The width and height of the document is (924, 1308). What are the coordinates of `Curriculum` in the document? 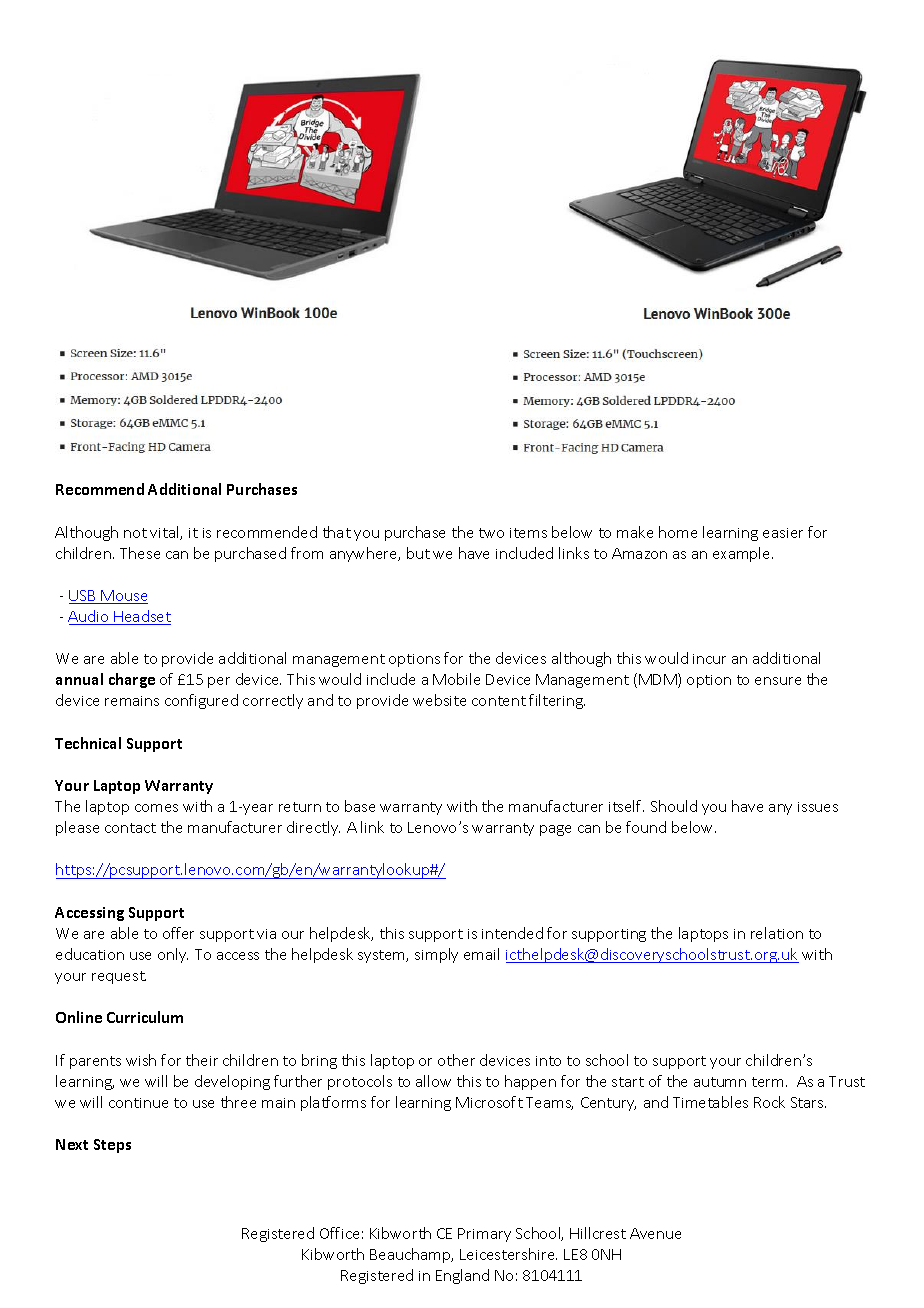 It's located at (145, 1017).
